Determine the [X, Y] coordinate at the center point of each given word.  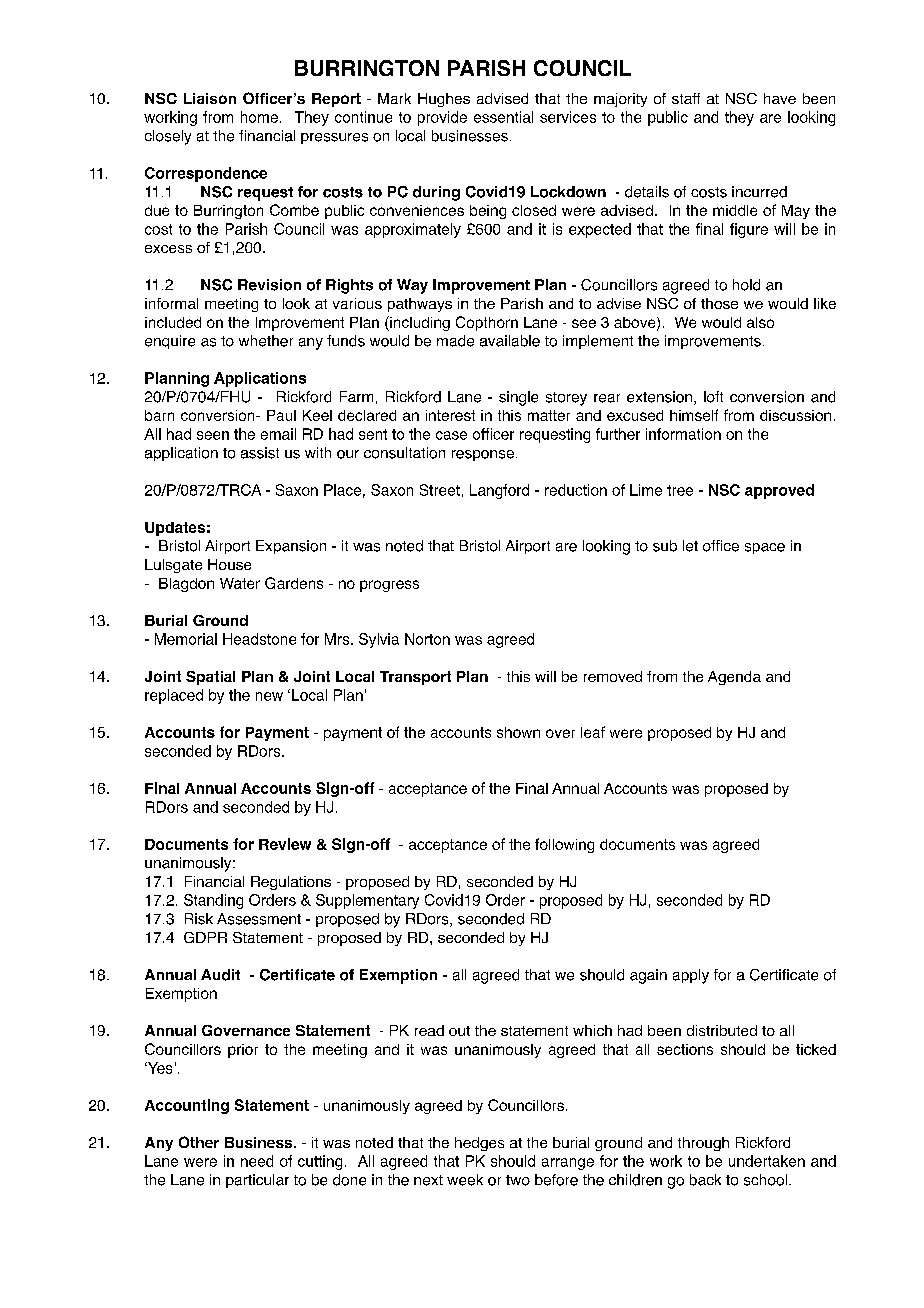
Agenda [734, 678]
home [259, 117]
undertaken [767, 1161]
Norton [427, 639]
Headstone [259, 639]
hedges [479, 1144]
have [780, 98]
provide [442, 118]
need [257, 1161]
